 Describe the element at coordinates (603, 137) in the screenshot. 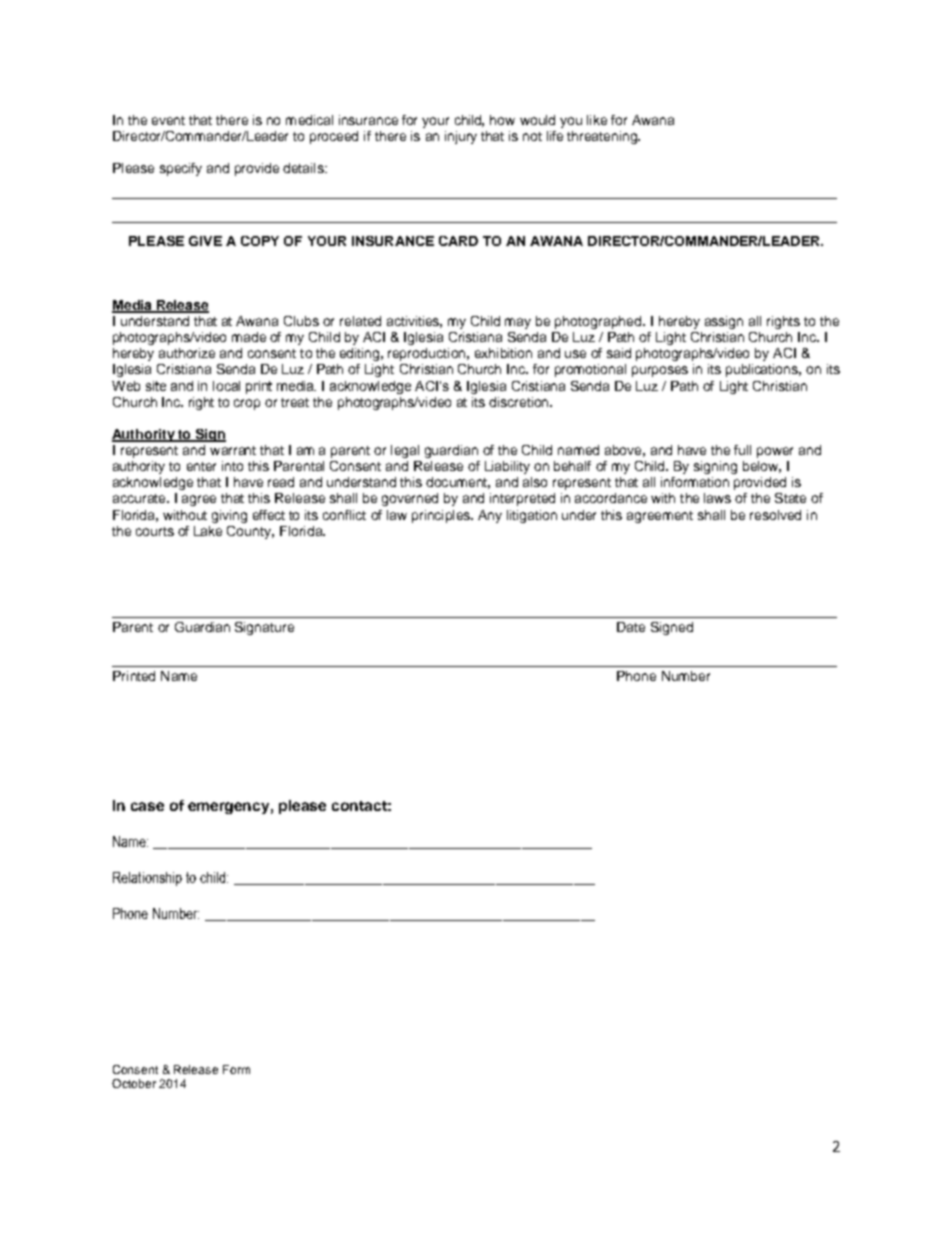

I see `threatening` at that location.
